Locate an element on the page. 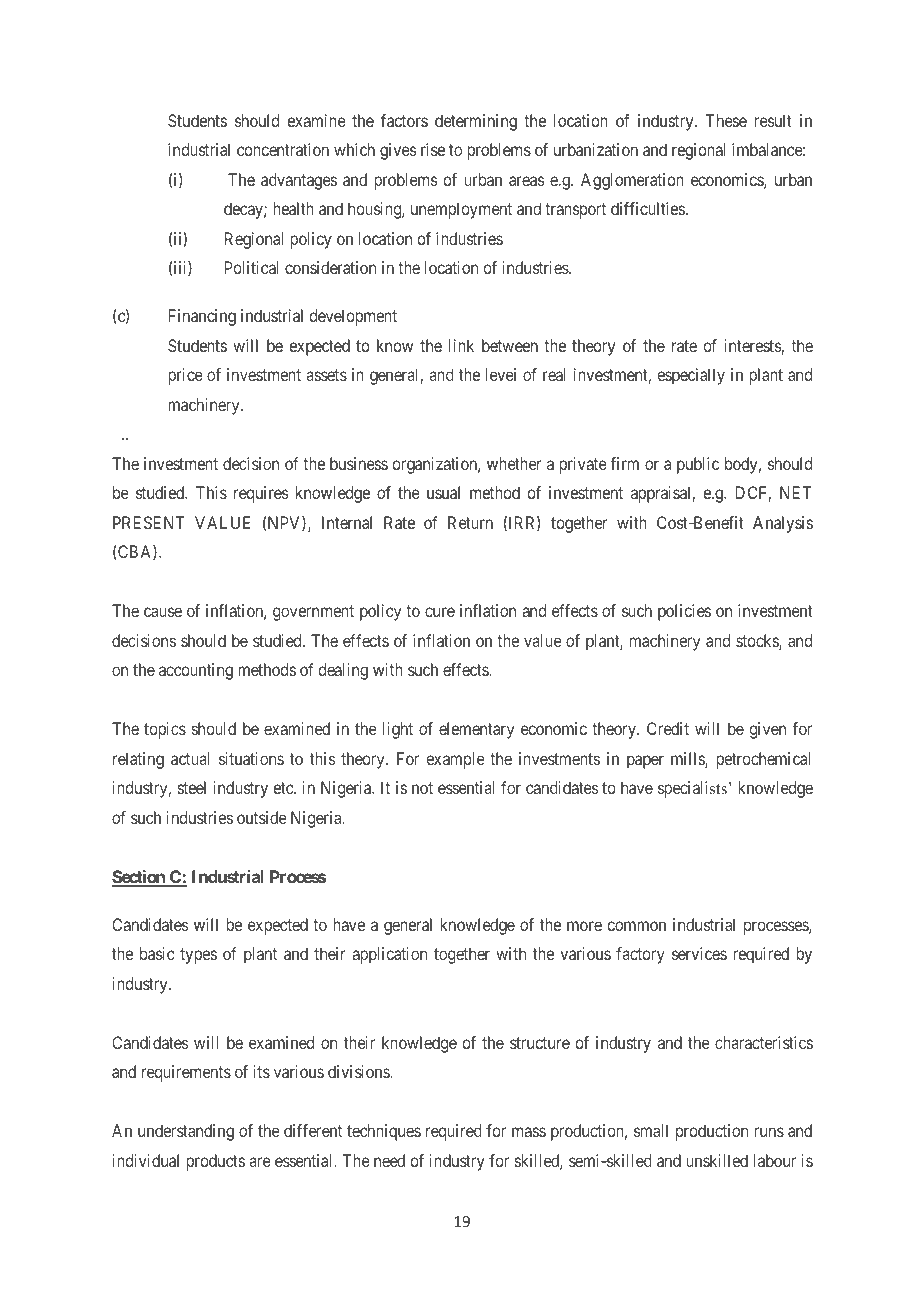 This document has width=924, height=1308. runs is located at coordinates (769, 1132).
